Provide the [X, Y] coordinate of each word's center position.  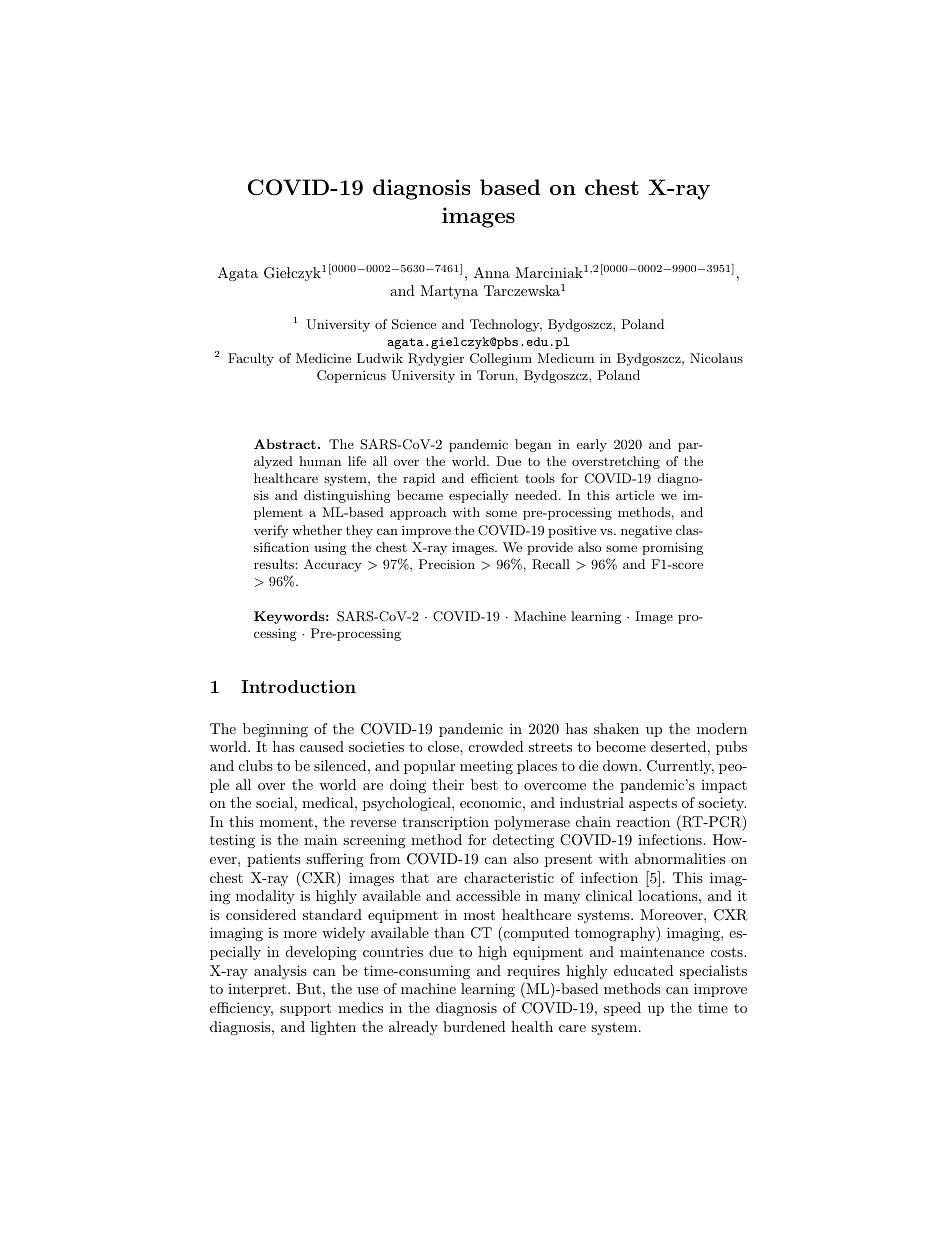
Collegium [501, 359]
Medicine [323, 358]
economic [490, 802]
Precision [447, 564]
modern [722, 728]
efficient [494, 478]
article [635, 495]
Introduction [298, 686]
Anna [492, 272]
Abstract [285, 444]
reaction [643, 822]
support [305, 1009]
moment [286, 822]
